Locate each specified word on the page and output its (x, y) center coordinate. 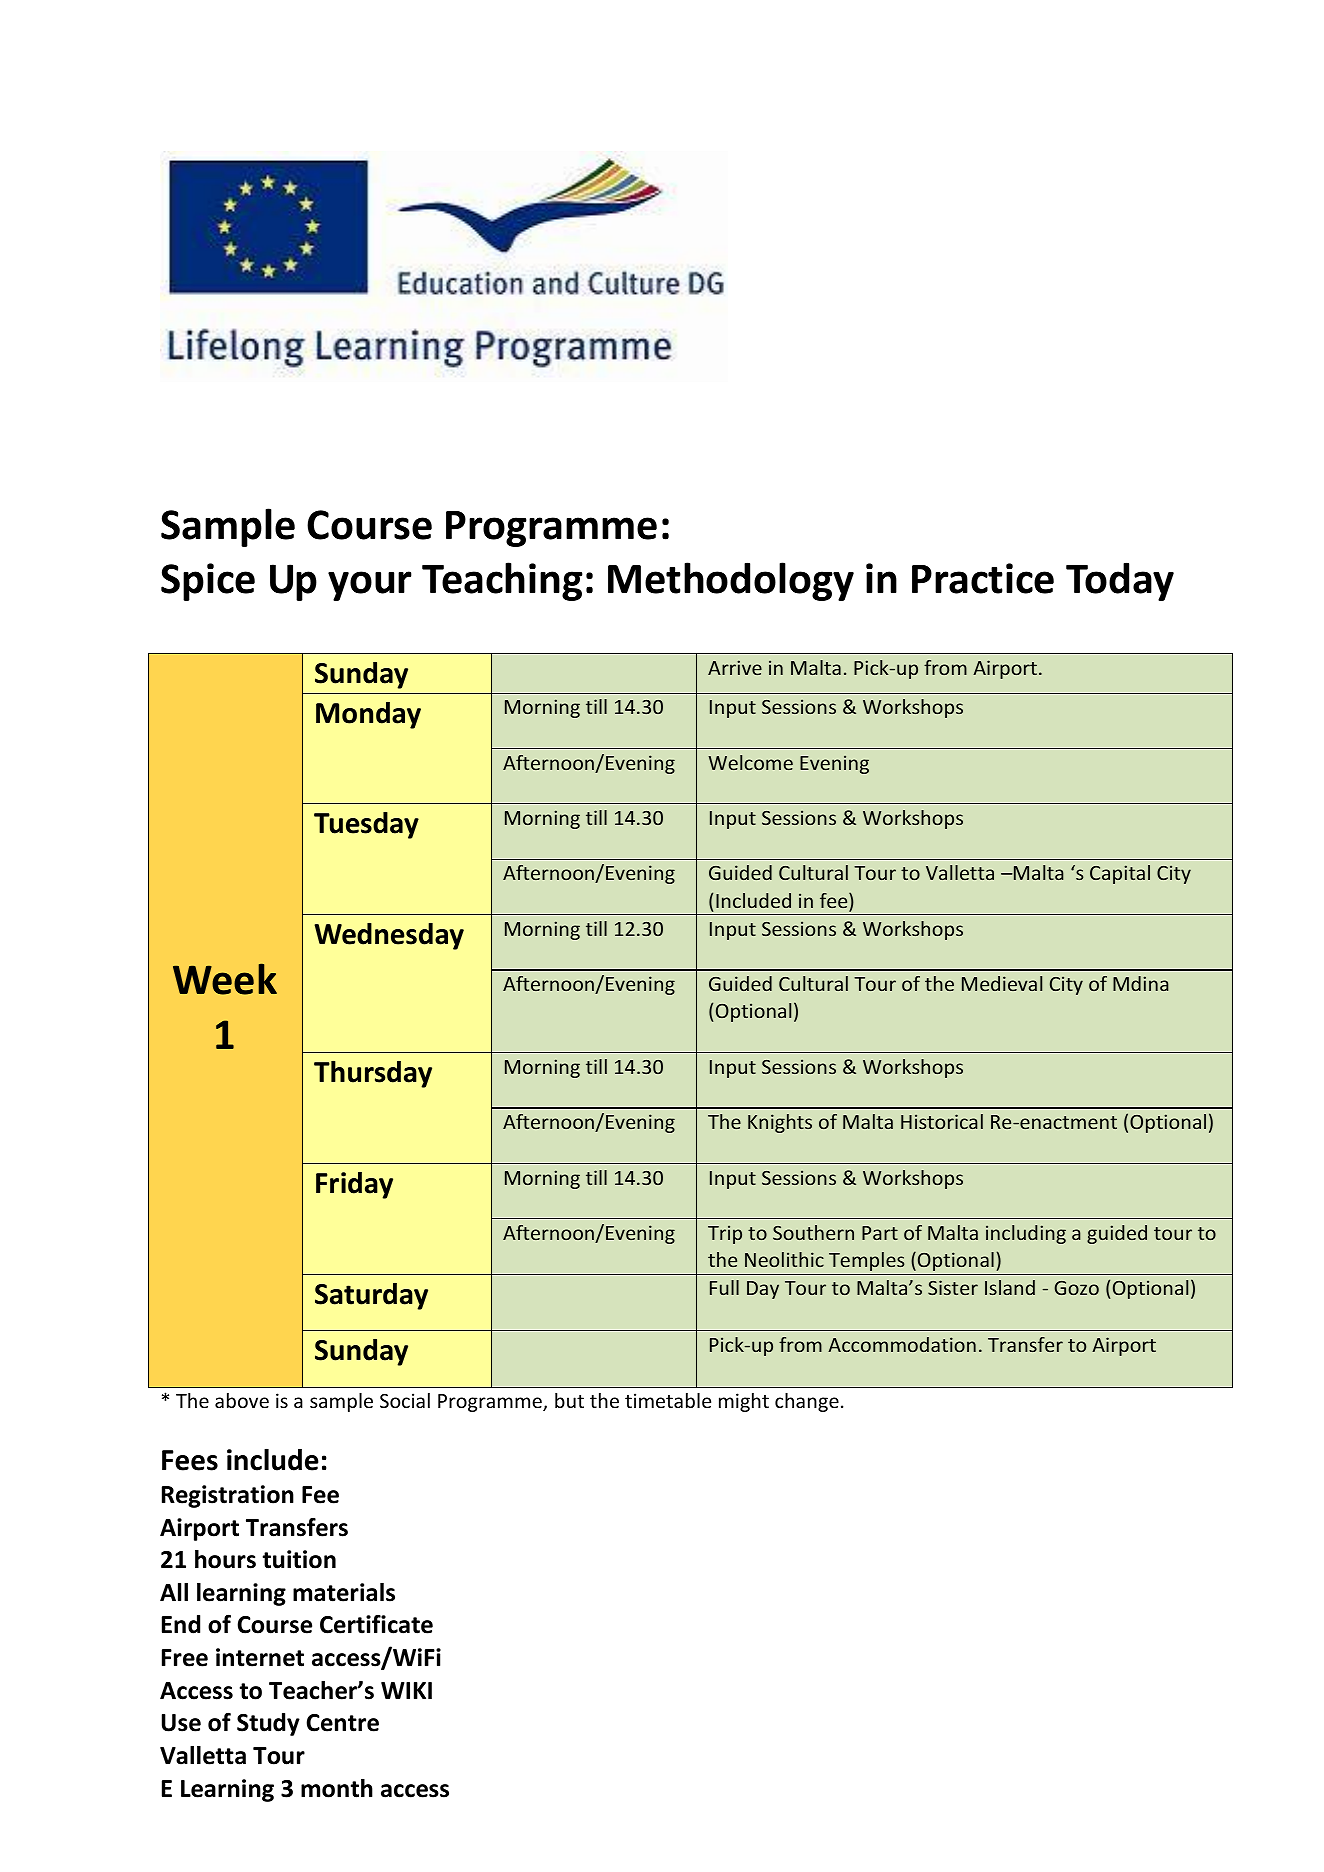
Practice (983, 578)
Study (268, 1724)
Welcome (750, 762)
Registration (228, 1496)
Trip (725, 1234)
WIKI (406, 1690)
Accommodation (902, 1344)
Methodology (731, 581)
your (370, 586)
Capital (1120, 874)
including (1026, 1234)
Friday (354, 1185)
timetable (668, 1400)
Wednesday (389, 936)
